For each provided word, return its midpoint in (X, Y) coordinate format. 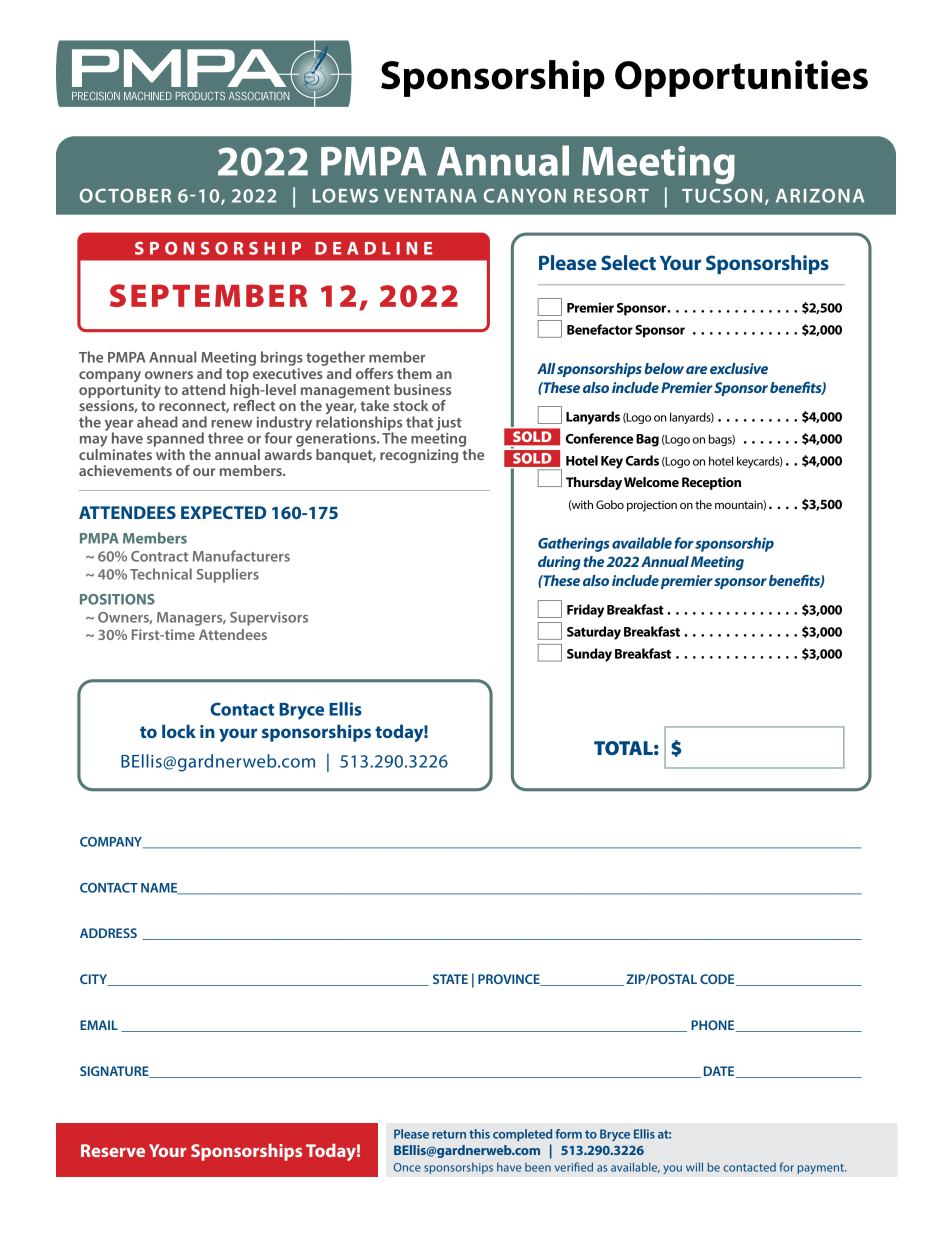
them (414, 373)
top (237, 375)
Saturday (594, 633)
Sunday (589, 655)
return (449, 1134)
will (694, 1167)
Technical (161, 574)
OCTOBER (125, 195)
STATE (450, 979)
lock (179, 731)
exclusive (739, 368)
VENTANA (430, 196)
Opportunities (741, 78)
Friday (585, 611)
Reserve (113, 1150)
